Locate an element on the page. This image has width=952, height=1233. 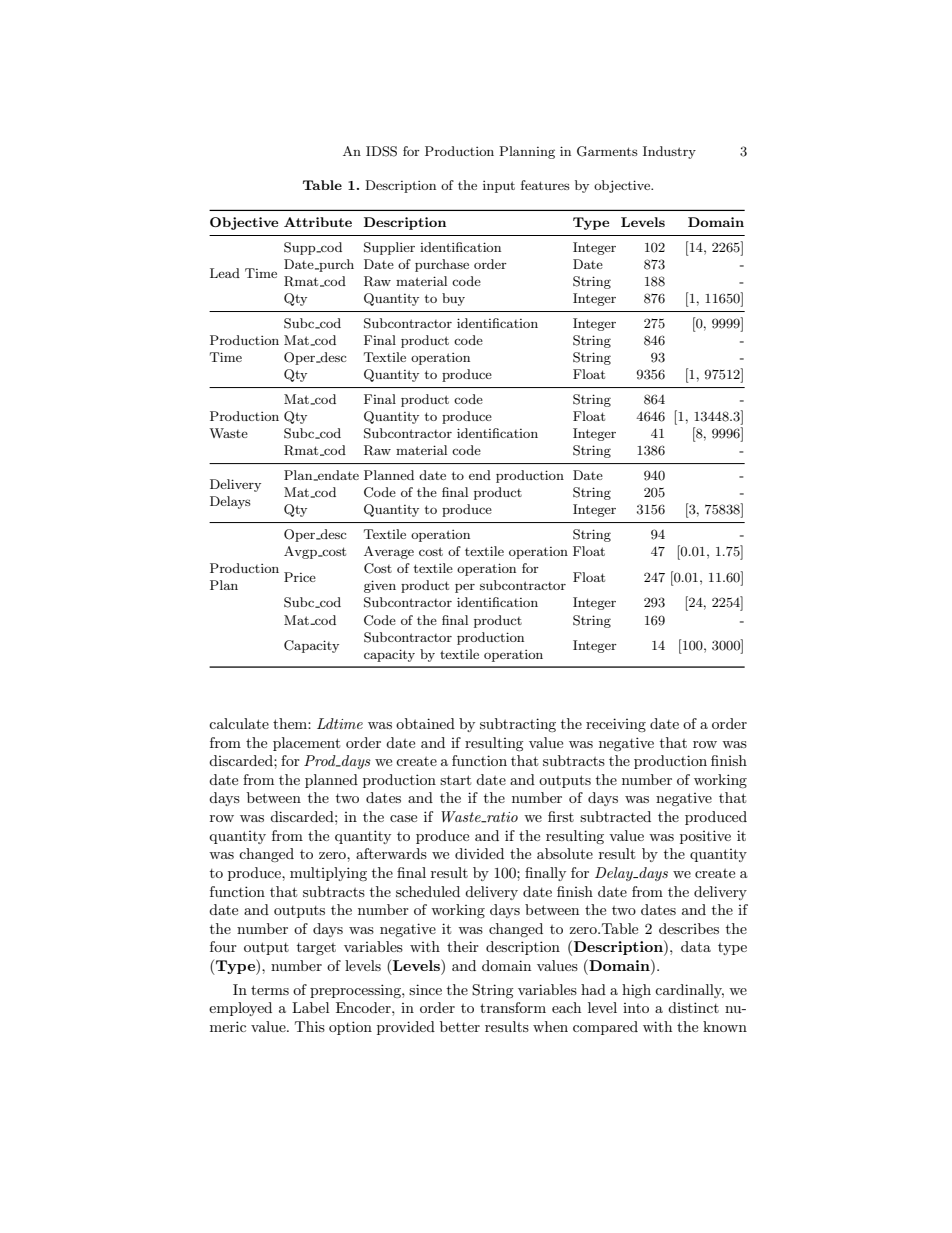
input is located at coordinates (499, 187).
